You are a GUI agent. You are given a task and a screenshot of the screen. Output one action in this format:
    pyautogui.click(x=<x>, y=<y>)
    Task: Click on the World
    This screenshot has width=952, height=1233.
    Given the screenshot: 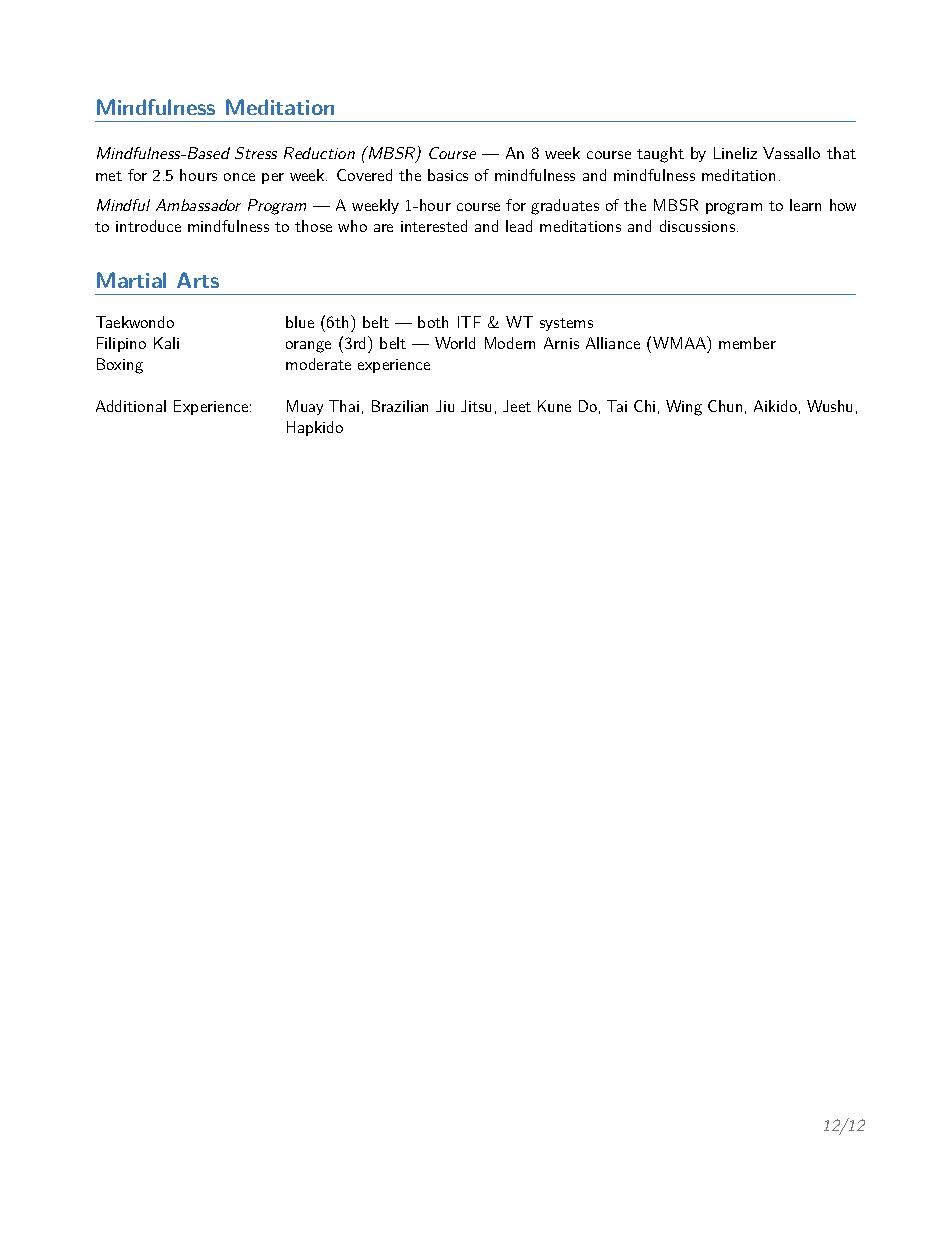 What is the action you would take?
    pyautogui.click(x=455, y=343)
